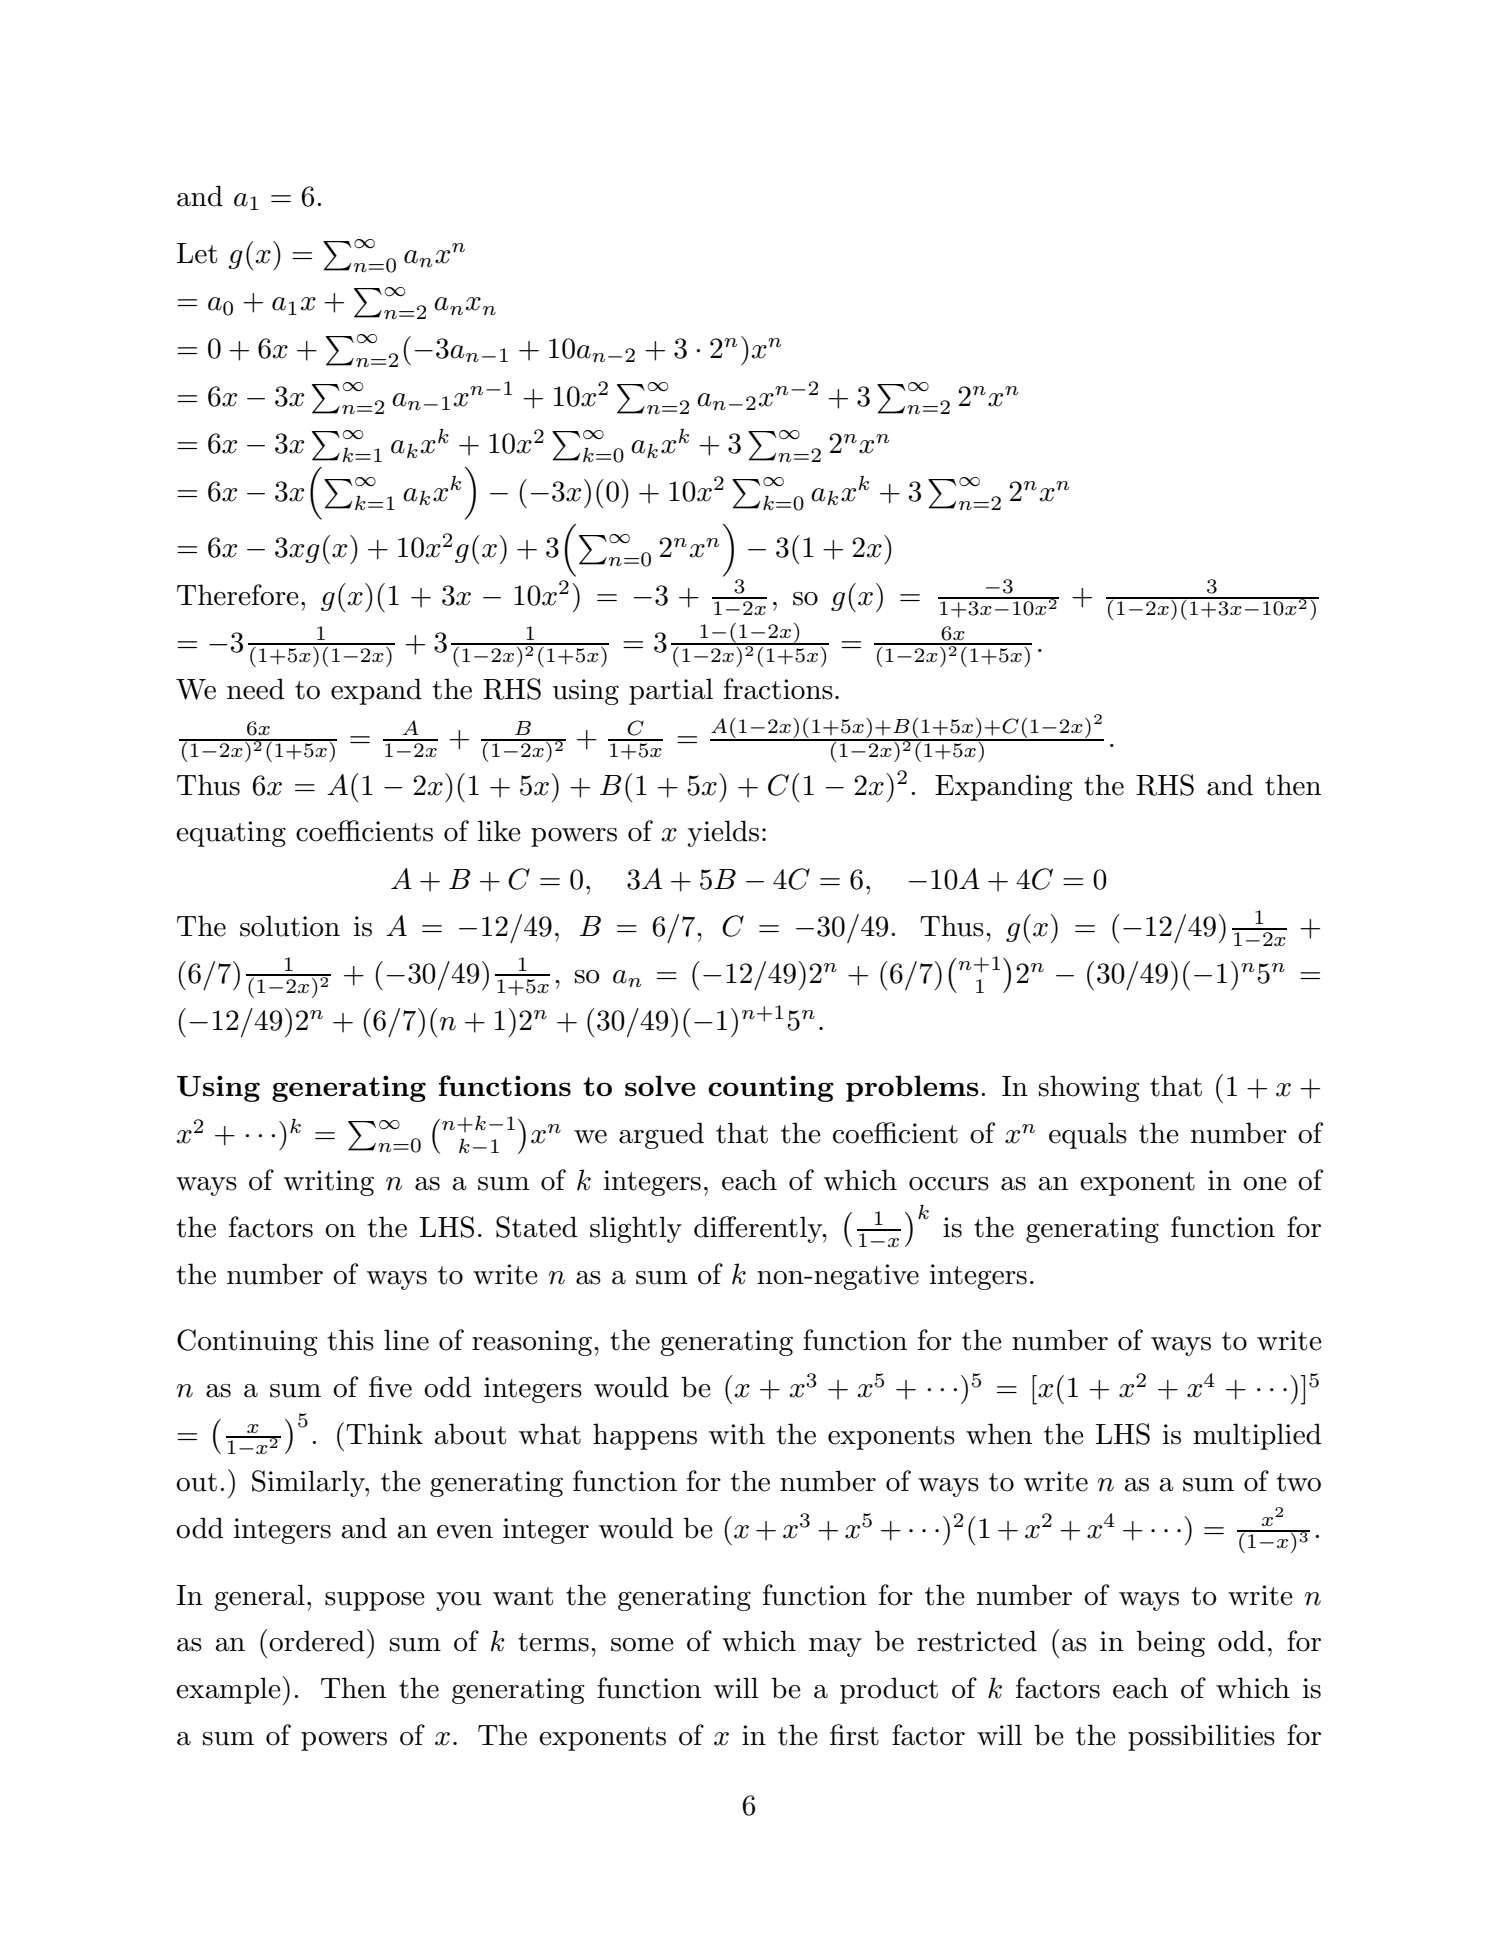 The height and width of the page is (1939, 1498). I want to click on counting, so click(771, 1088).
